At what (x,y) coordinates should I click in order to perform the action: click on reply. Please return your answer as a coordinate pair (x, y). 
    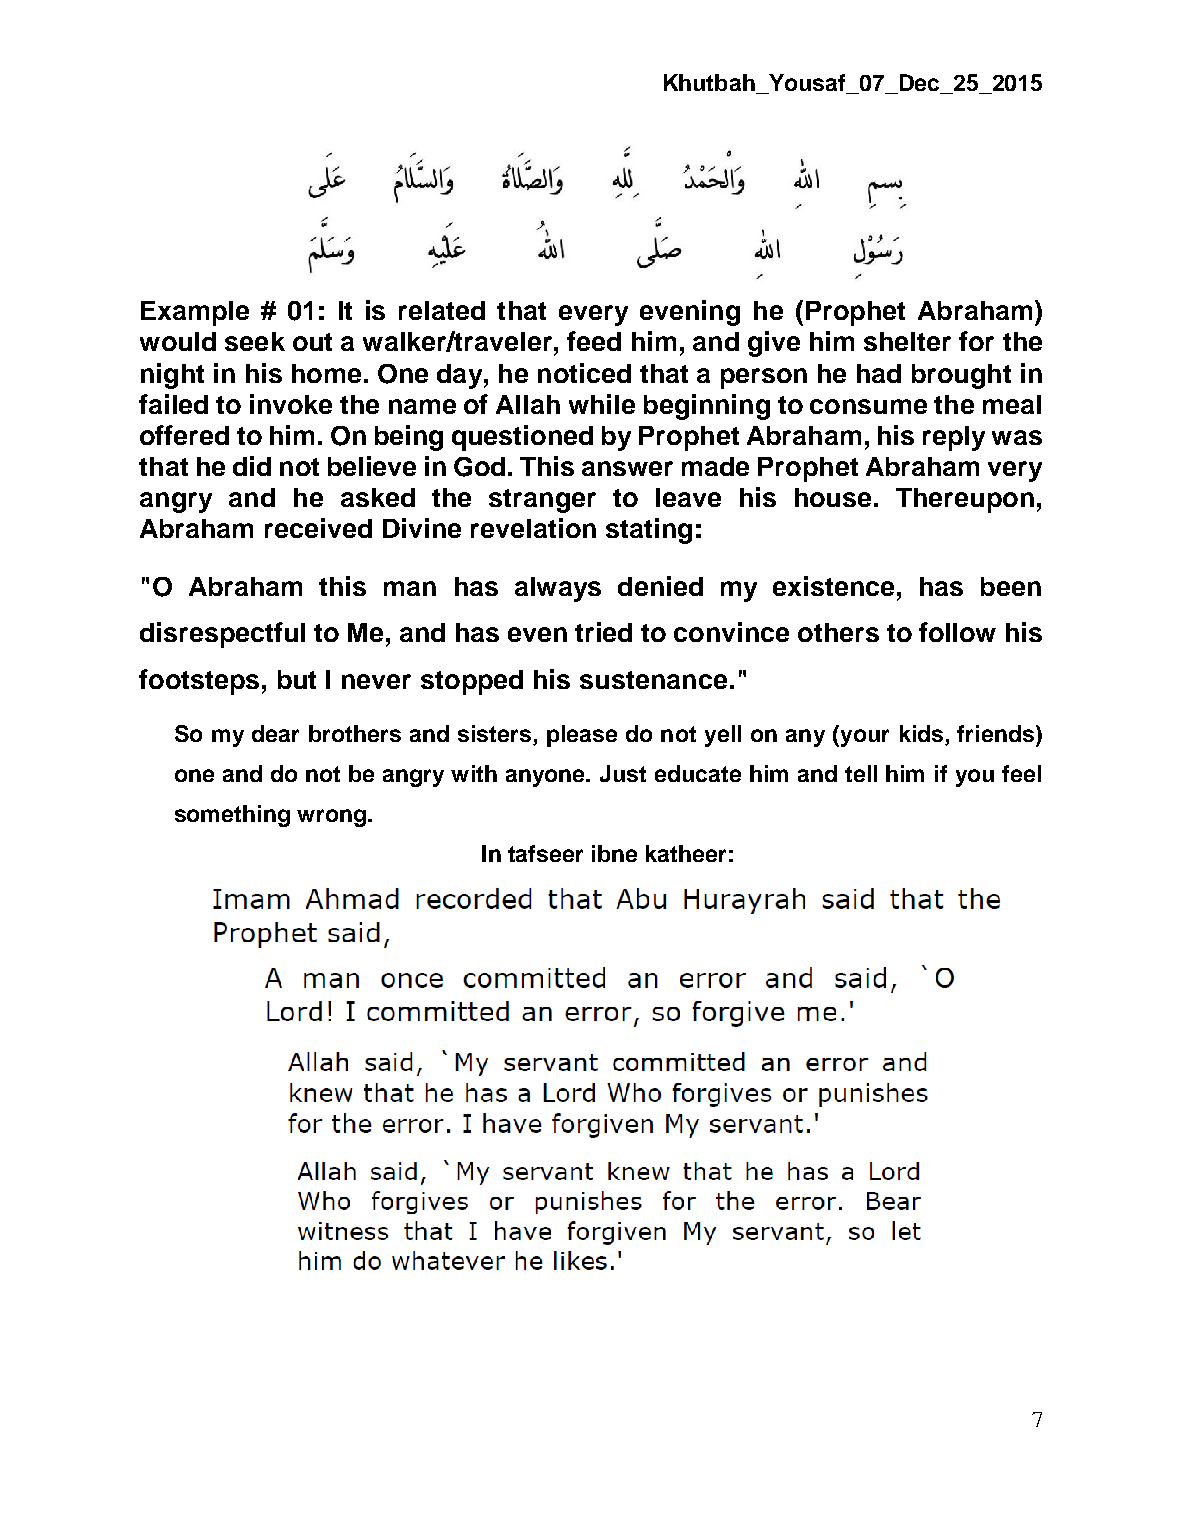
    Looking at the image, I should click on (954, 438).
